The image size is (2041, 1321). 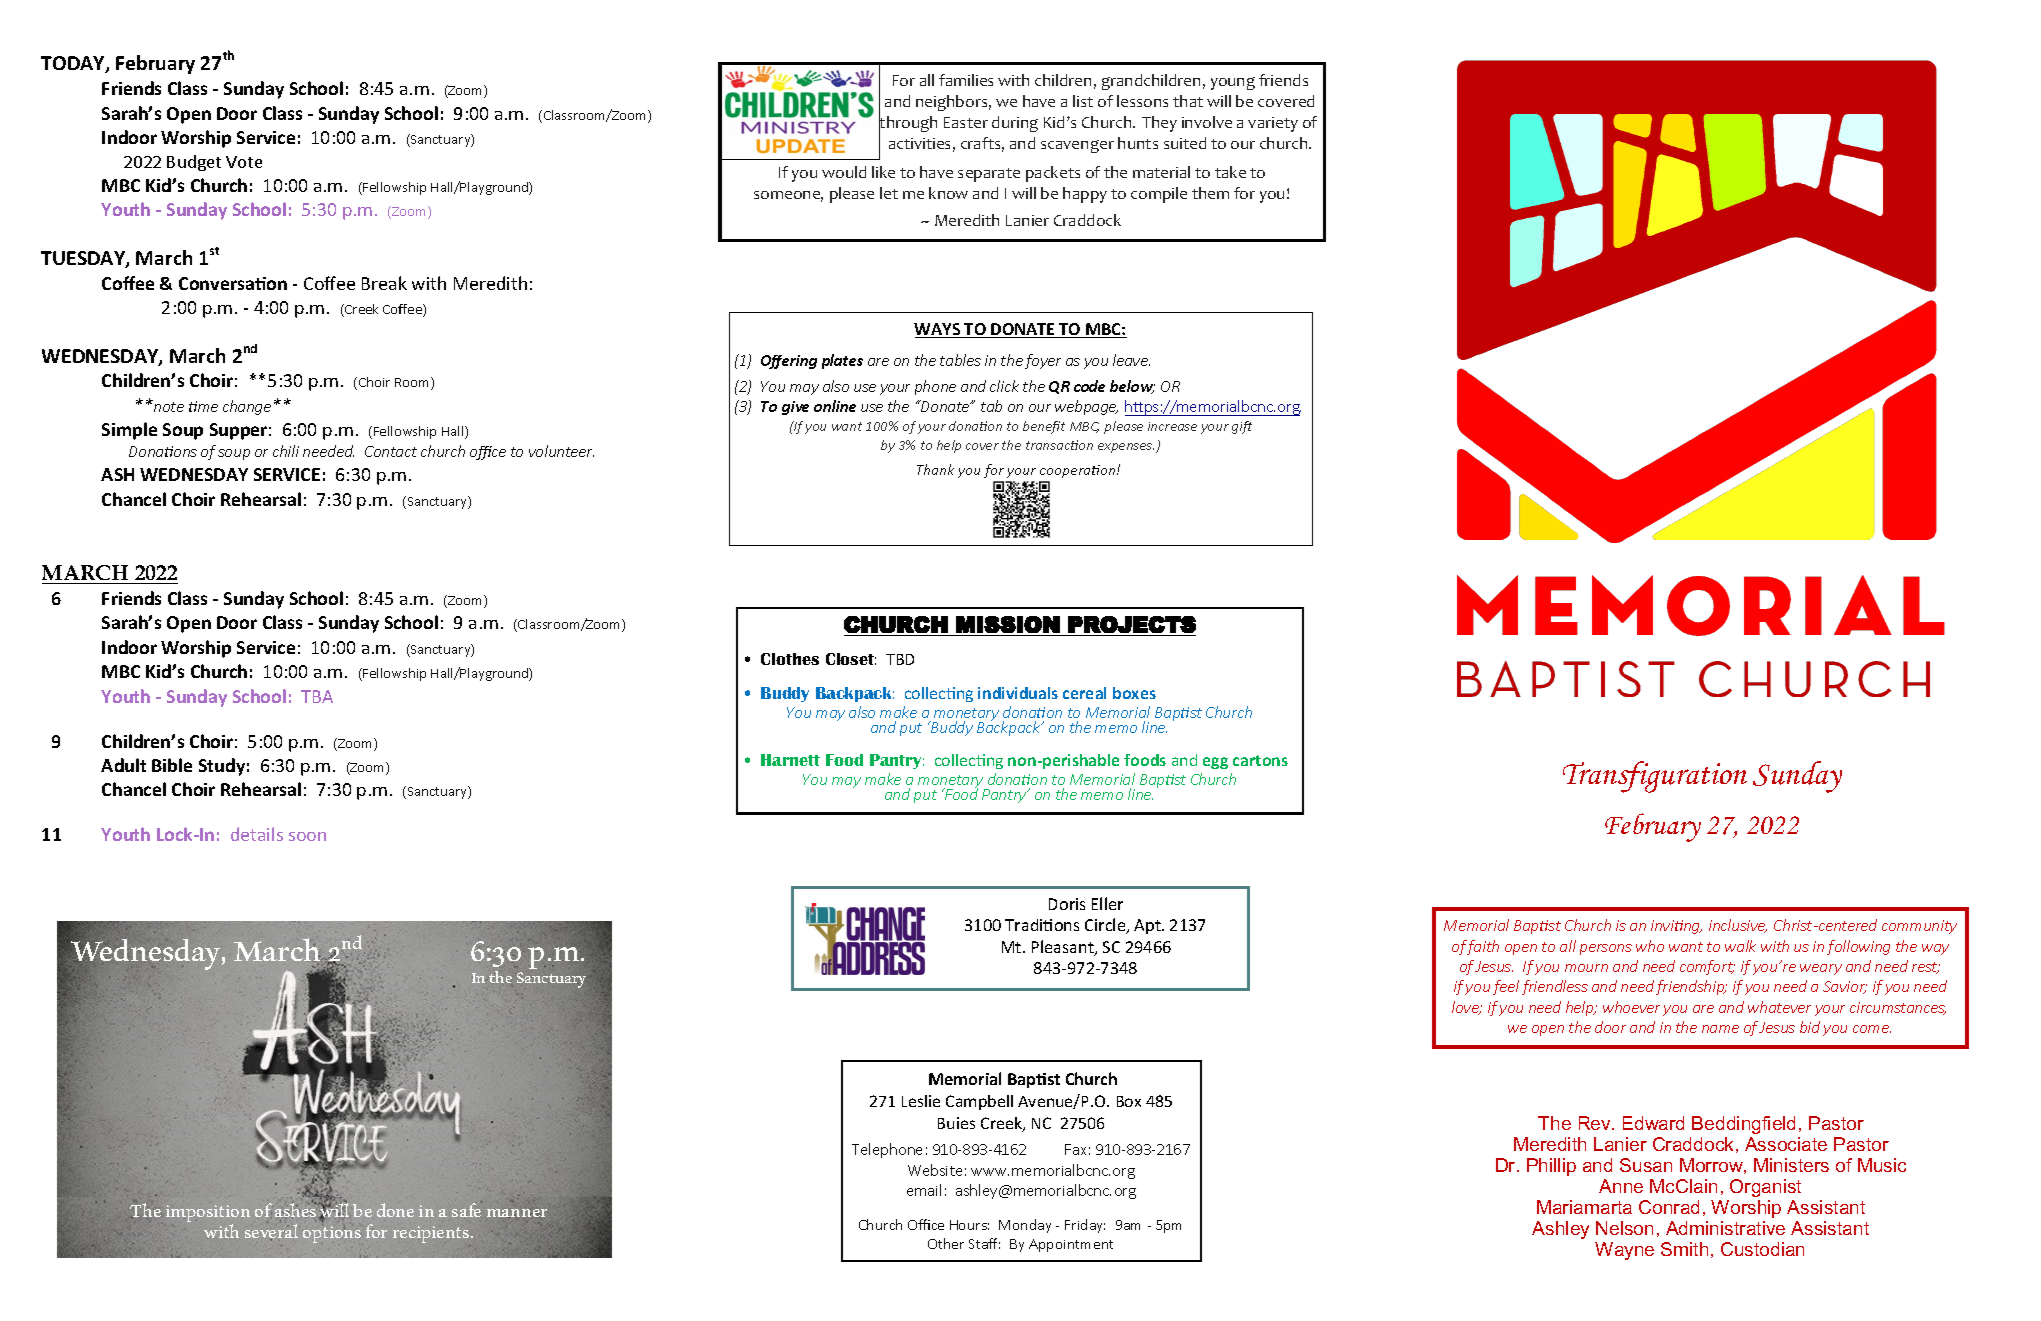 I want to click on families, so click(x=966, y=80).
